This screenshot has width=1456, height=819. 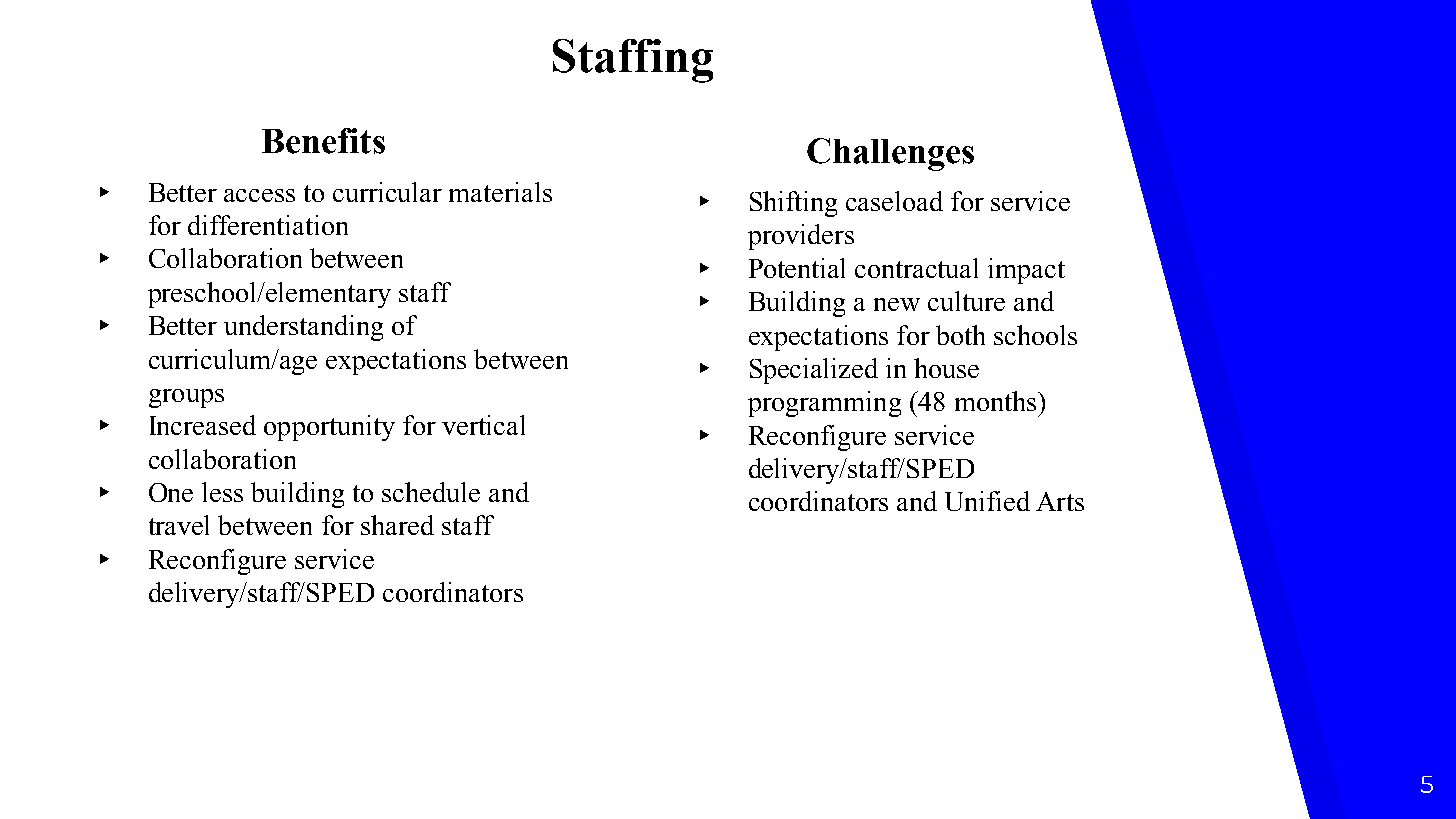 What do you see at coordinates (179, 525) in the screenshot?
I see `travel` at bounding box center [179, 525].
